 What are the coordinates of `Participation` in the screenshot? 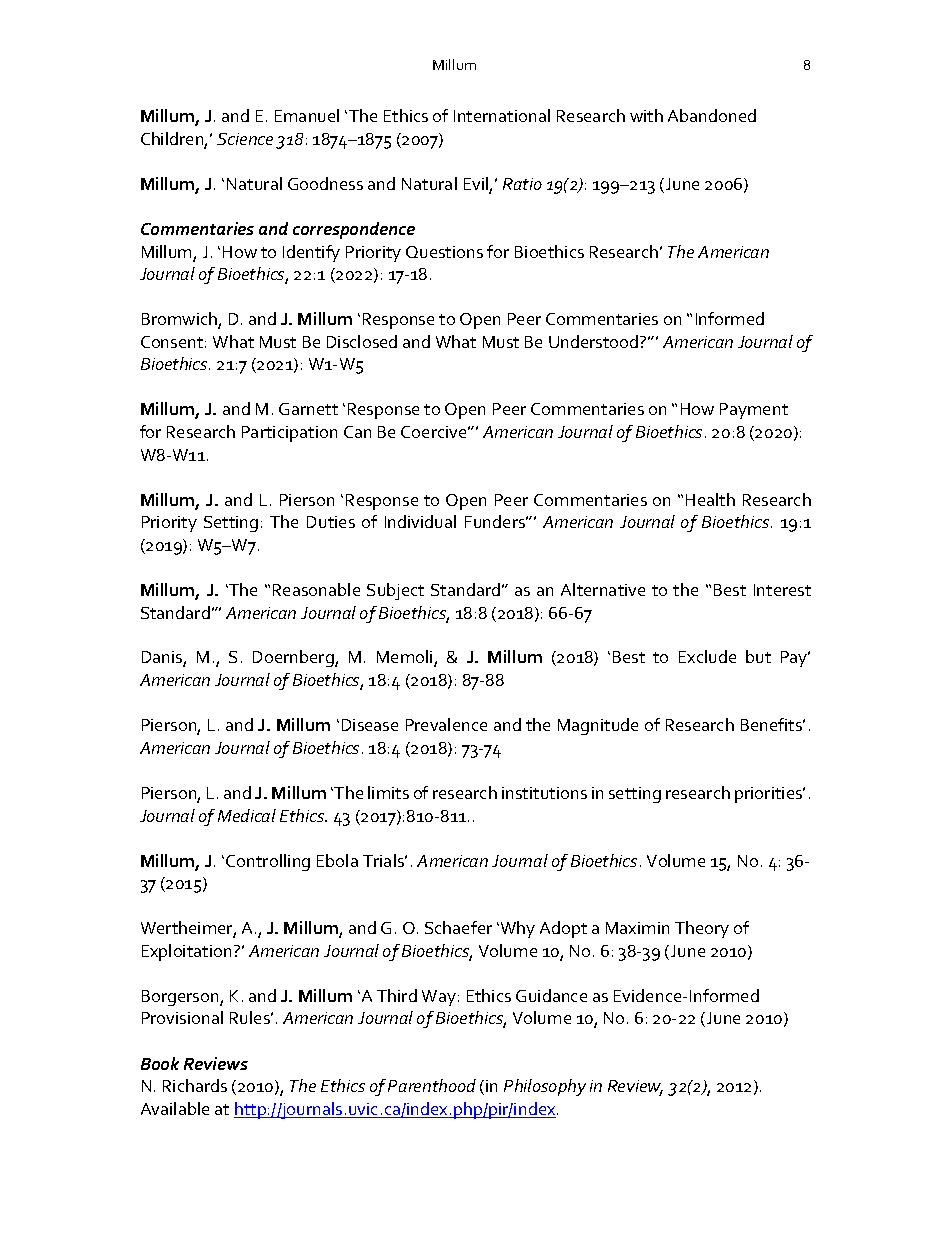 It's located at (289, 434).
